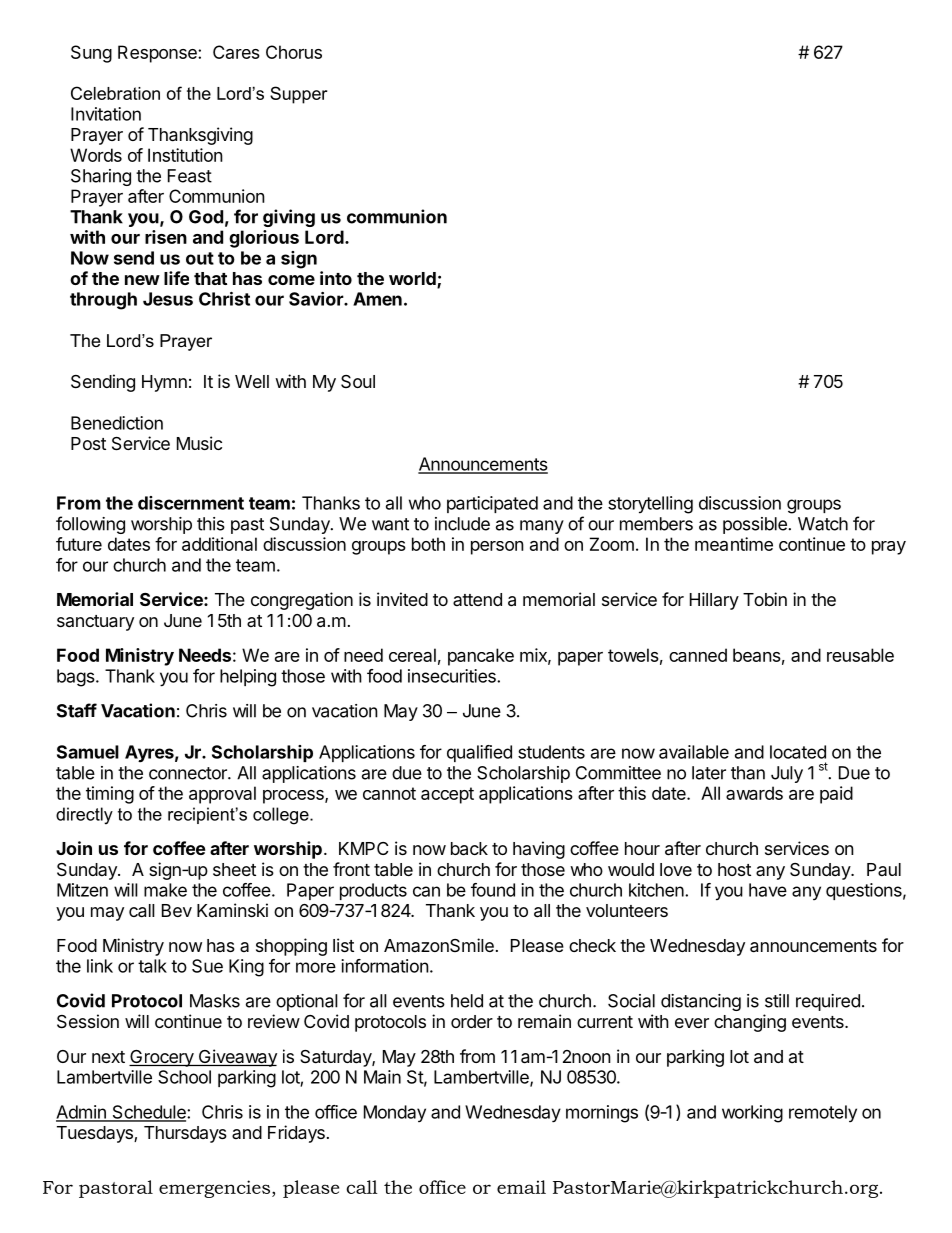  I want to click on connector, so click(189, 773).
